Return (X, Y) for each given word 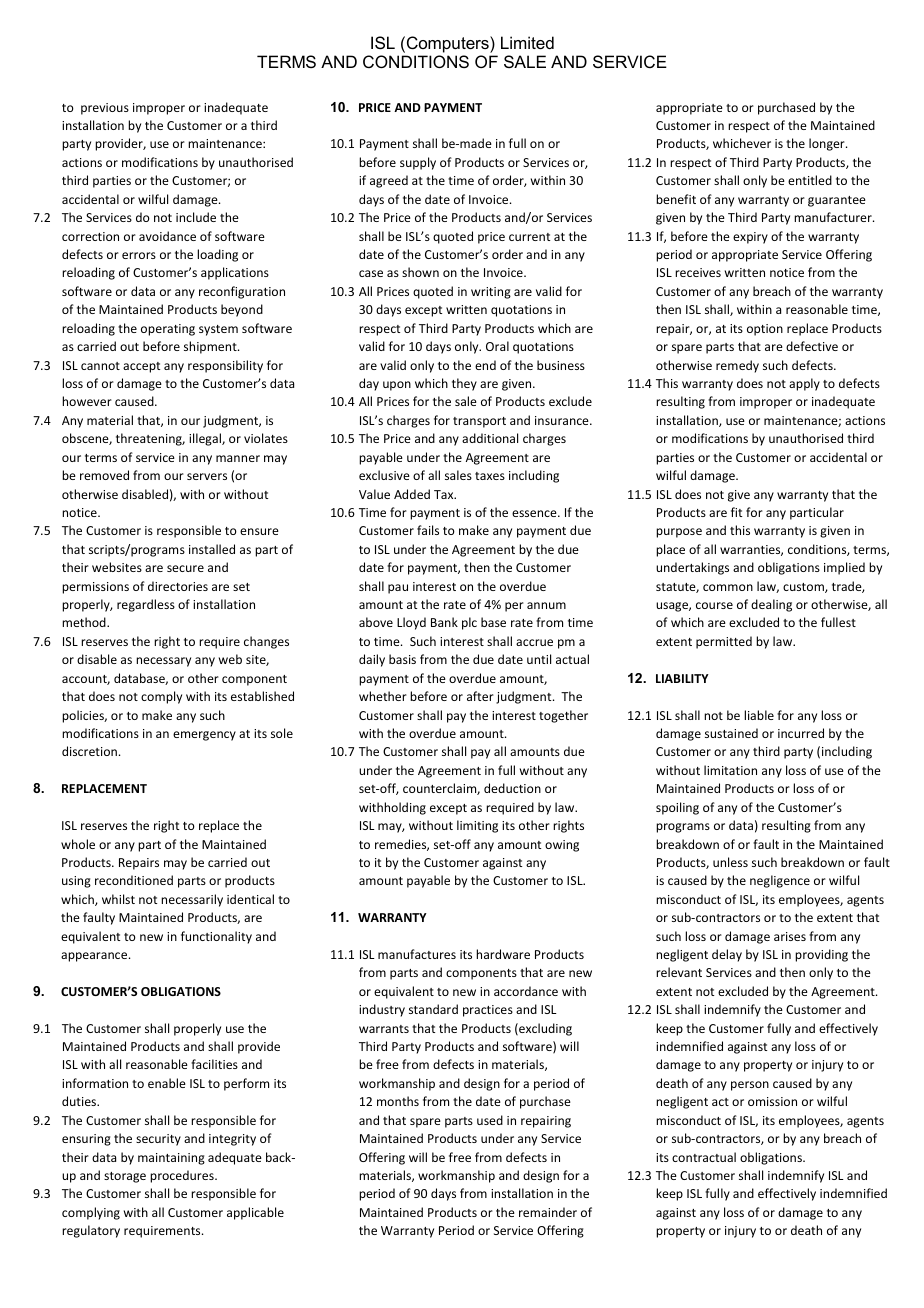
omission (772, 1101)
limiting (477, 826)
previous (105, 109)
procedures (183, 1176)
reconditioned (134, 880)
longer (828, 144)
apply (804, 384)
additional (490, 438)
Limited (527, 42)
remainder (548, 1212)
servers (207, 476)
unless (730, 862)
